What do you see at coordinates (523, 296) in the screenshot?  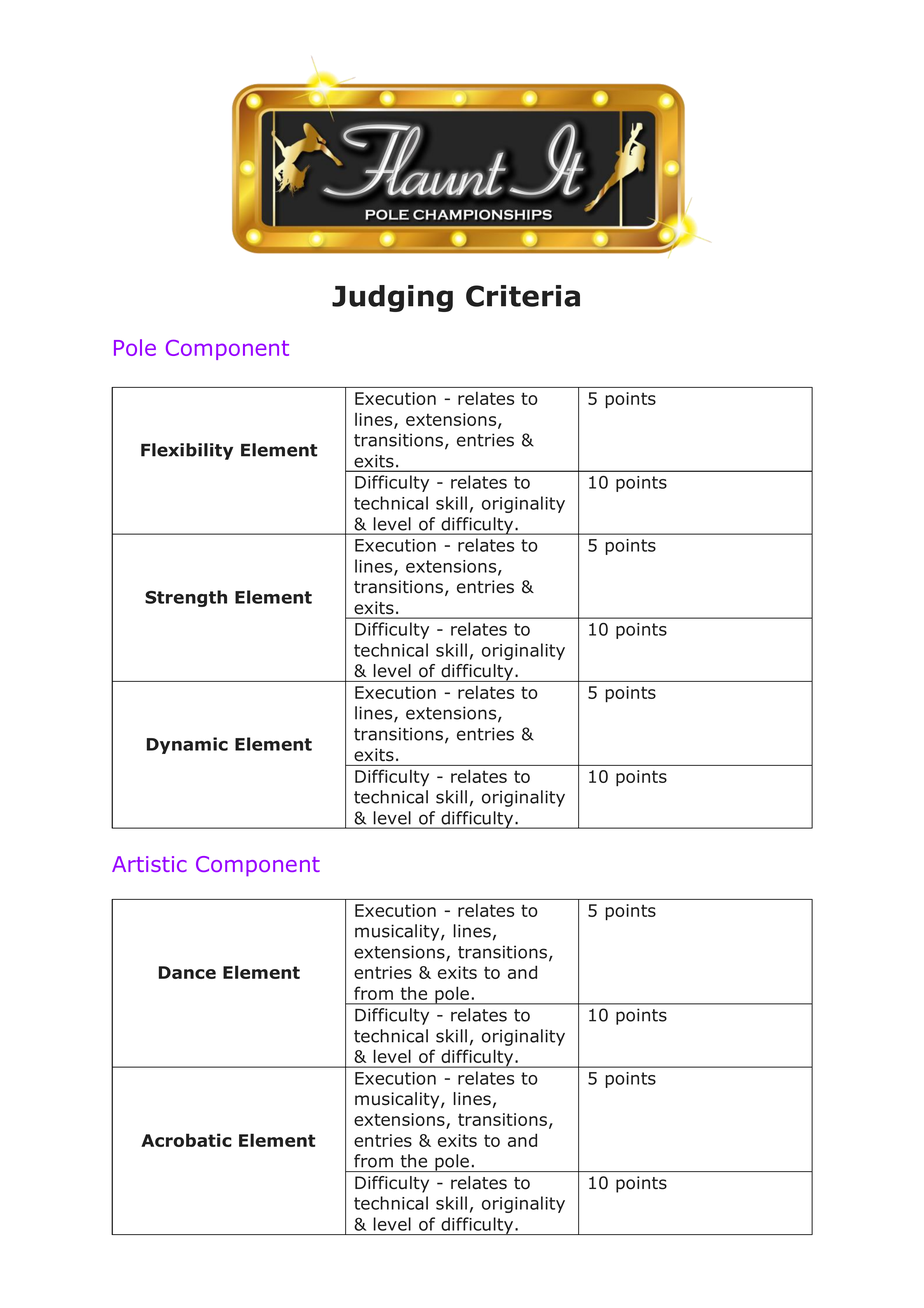 I see `Criteria` at bounding box center [523, 296].
